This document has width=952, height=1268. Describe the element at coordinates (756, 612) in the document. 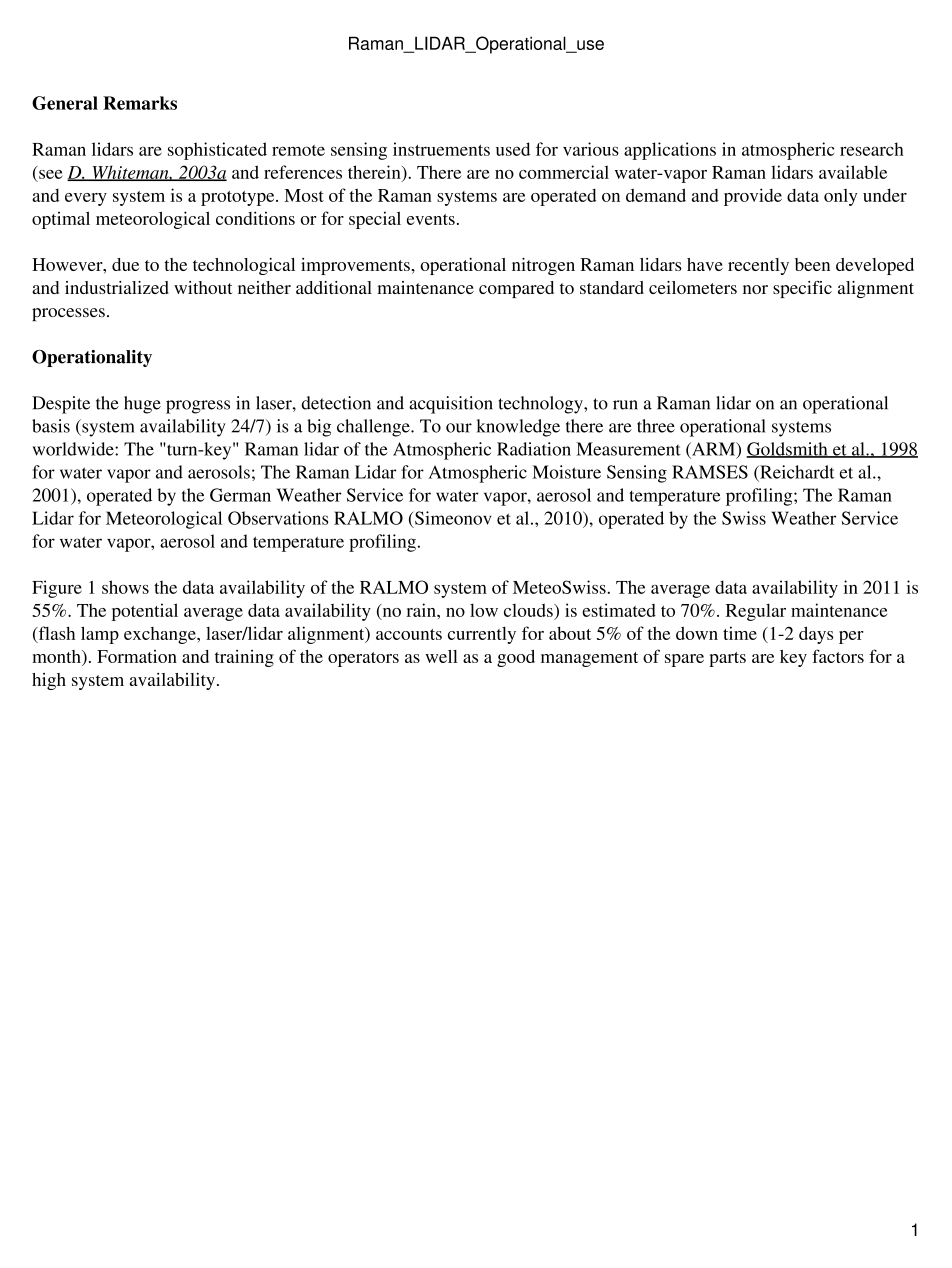

I see `Regular` at that location.
